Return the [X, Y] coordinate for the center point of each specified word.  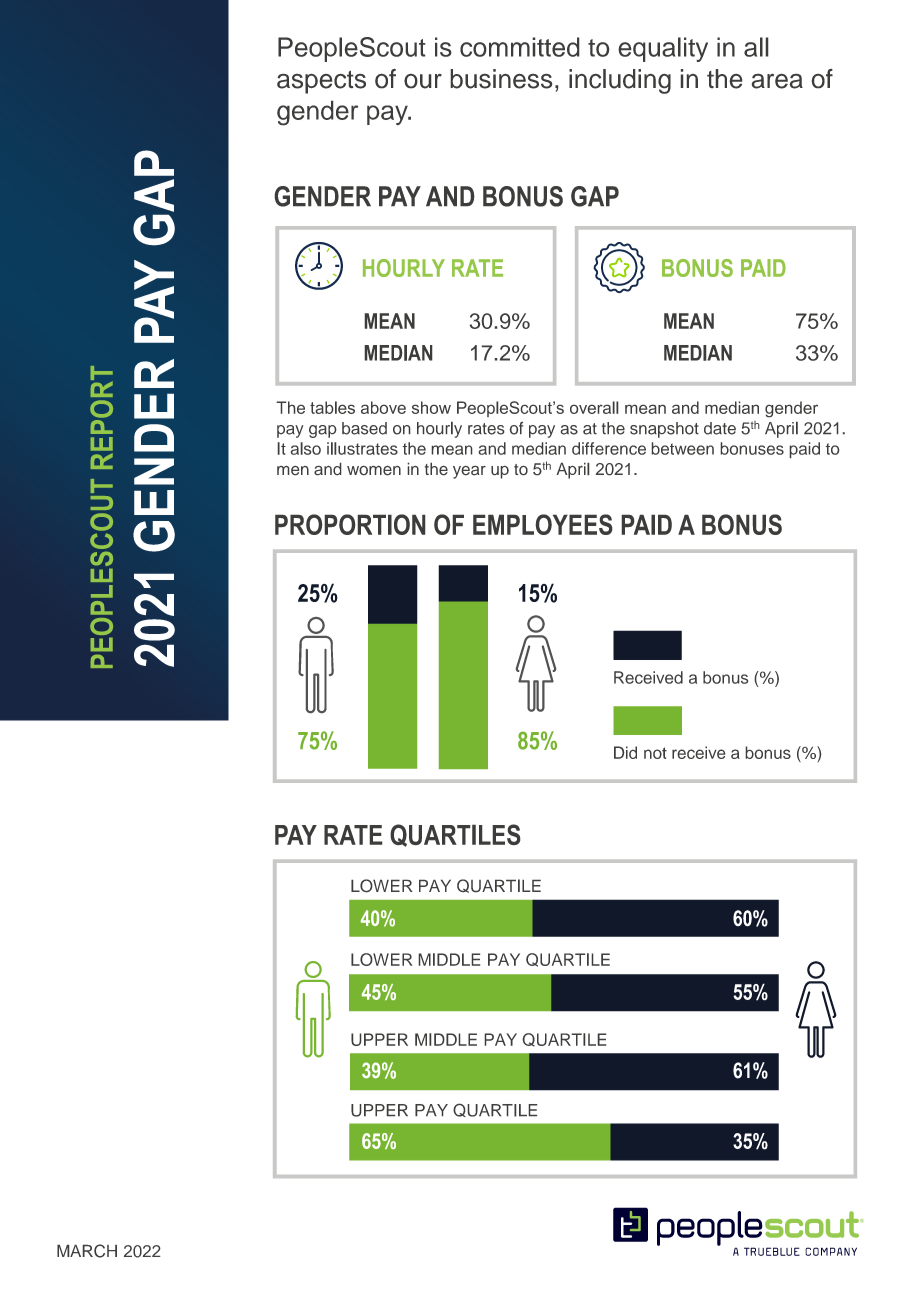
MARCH [87, 1251]
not [655, 753]
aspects [321, 82]
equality [663, 49]
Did [625, 752]
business [501, 79]
